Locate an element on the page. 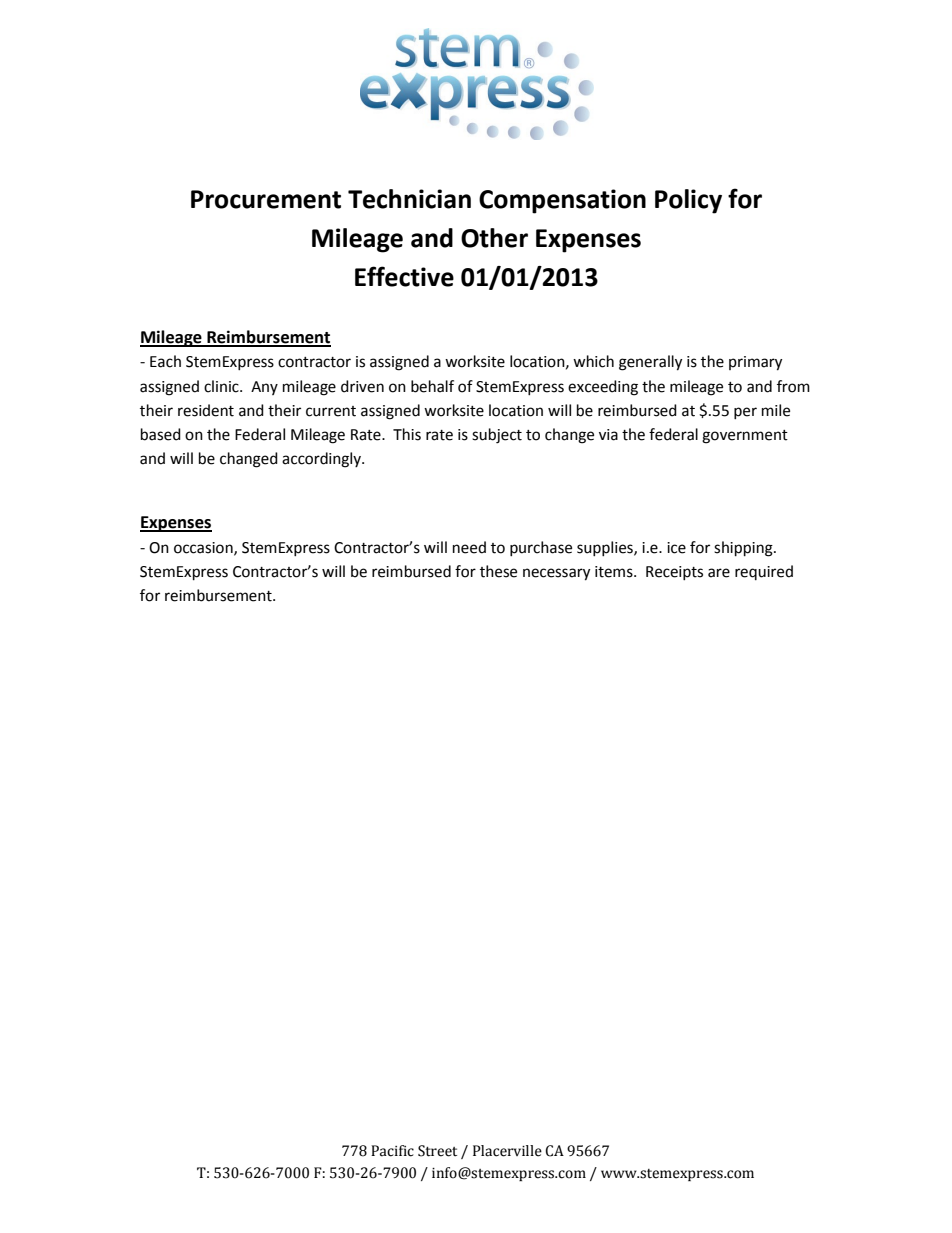 This page has width=952, height=1233. are is located at coordinates (719, 573).
